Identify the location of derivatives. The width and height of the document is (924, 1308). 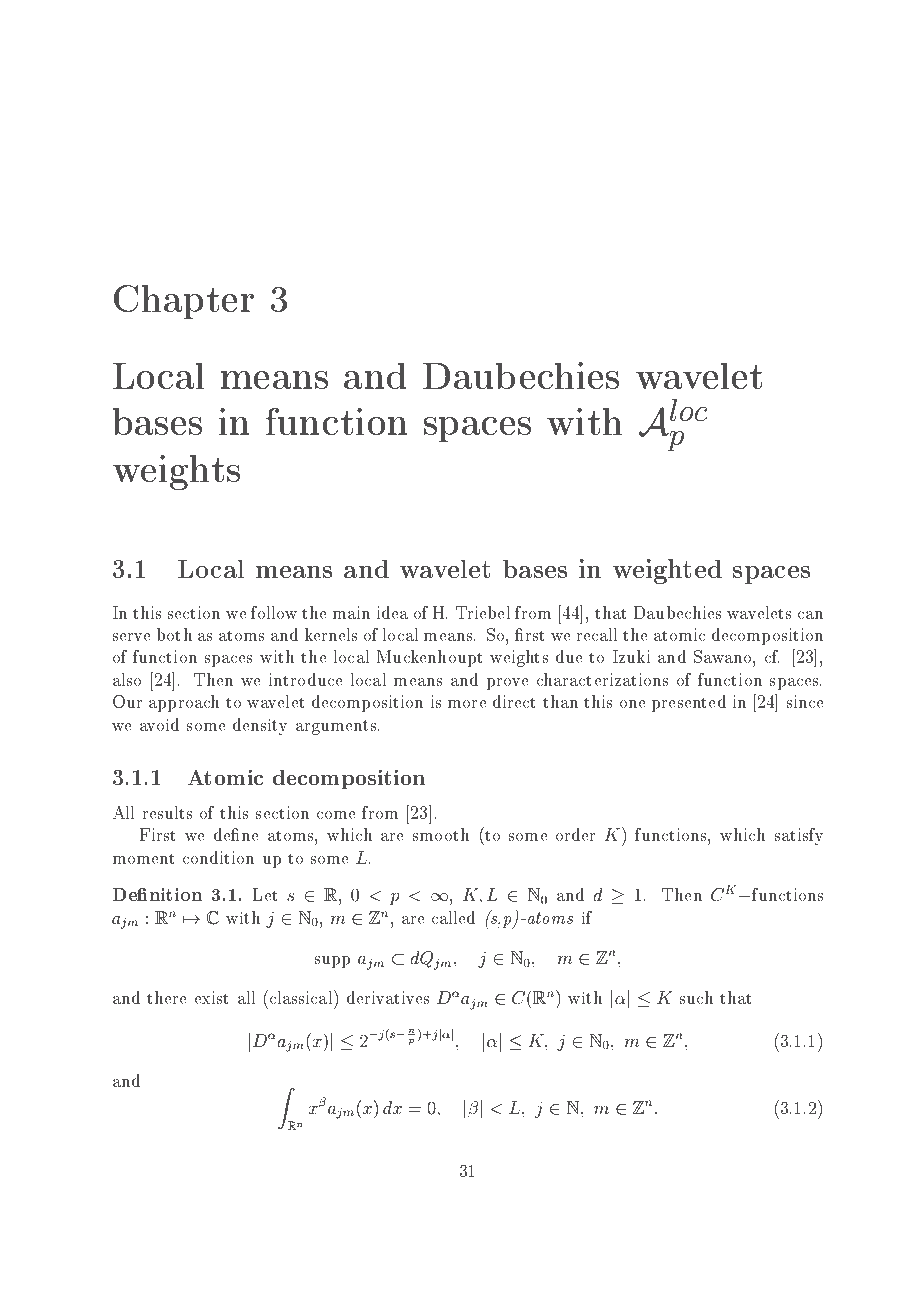
(388, 997).
